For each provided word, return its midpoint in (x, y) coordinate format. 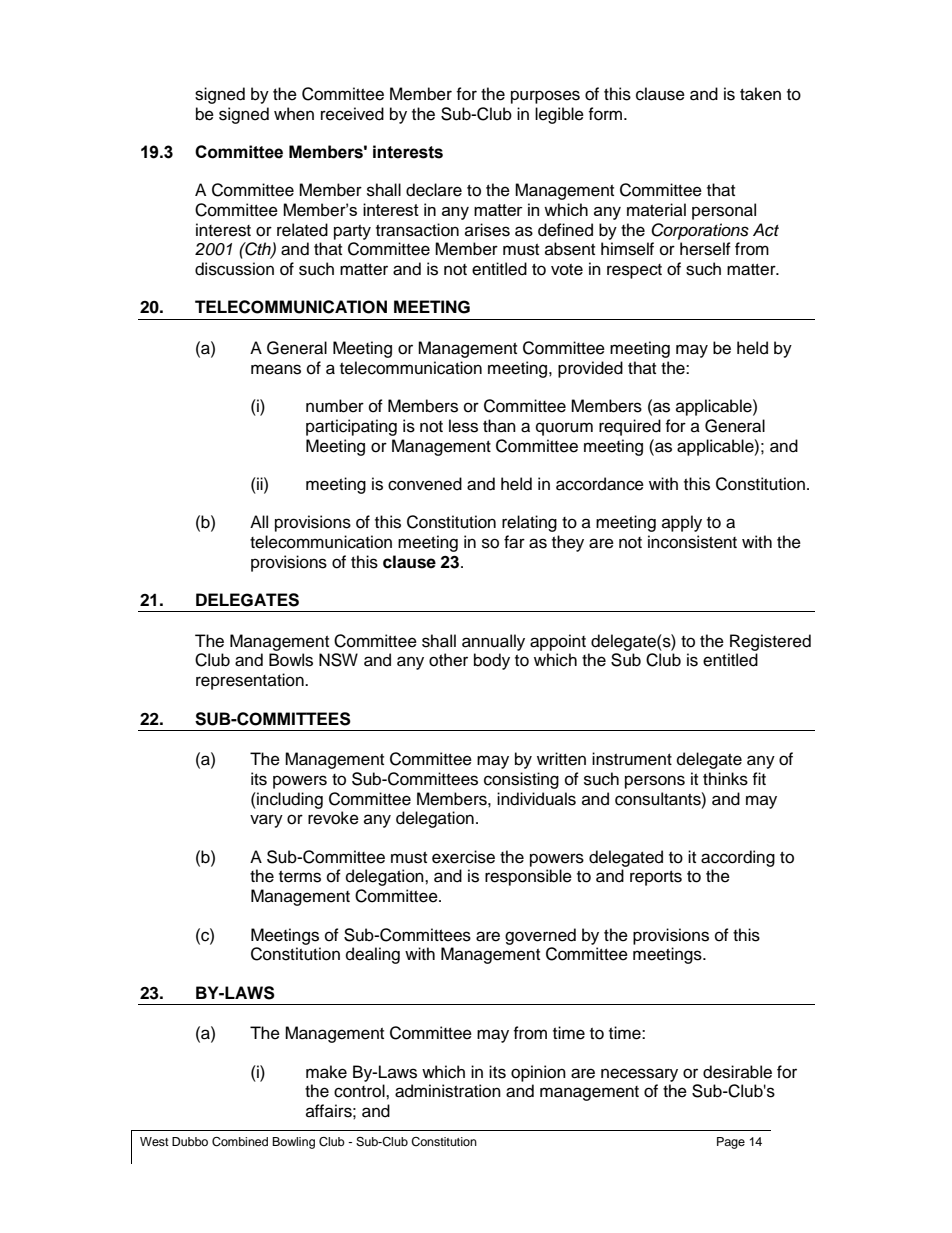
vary (266, 821)
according (738, 858)
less (463, 426)
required (630, 427)
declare (434, 190)
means (276, 369)
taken (760, 94)
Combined (240, 1142)
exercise (463, 857)
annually (493, 642)
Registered (770, 642)
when (294, 114)
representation (251, 681)
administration (448, 1091)
